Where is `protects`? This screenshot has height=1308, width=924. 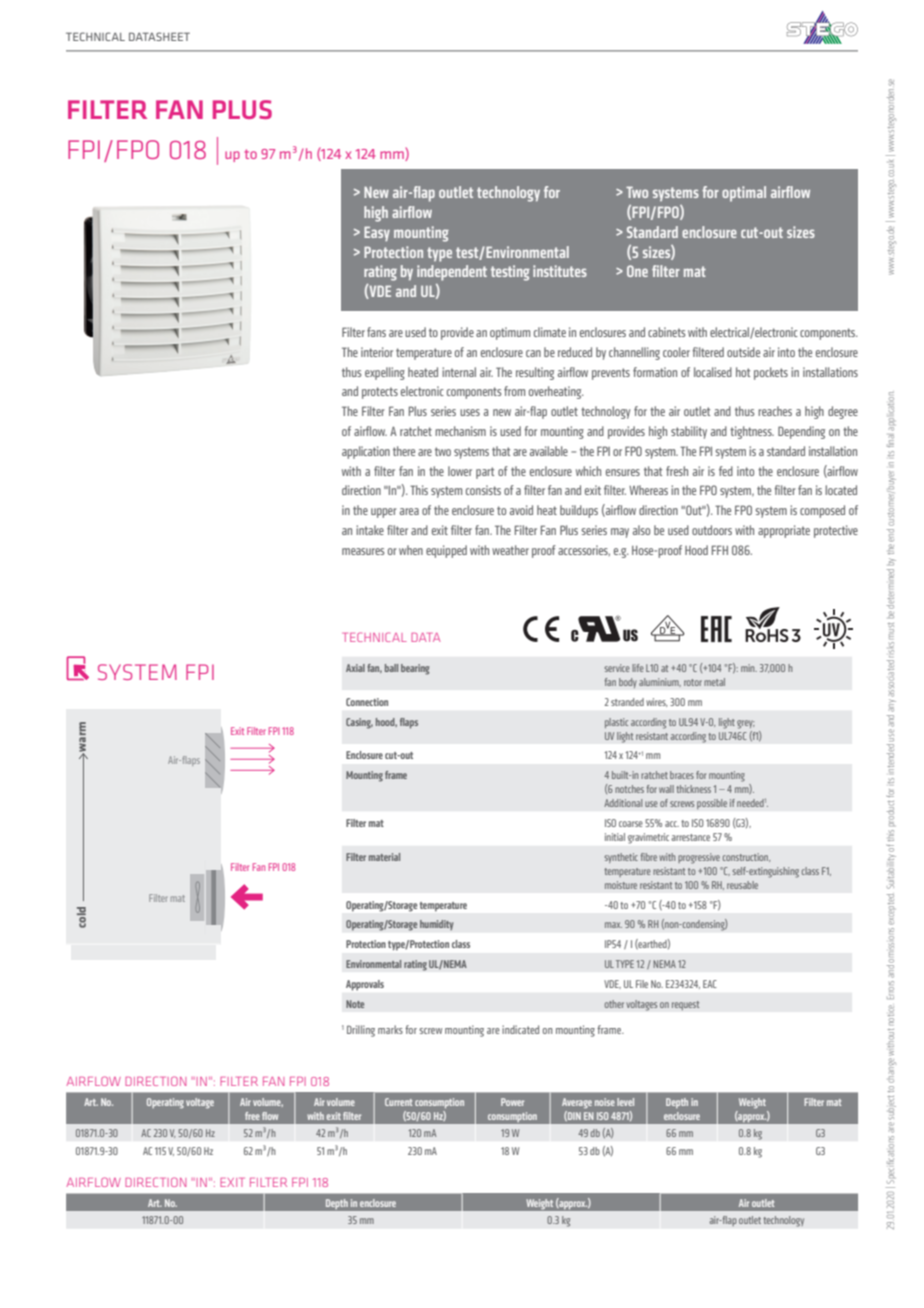
protects is located at coordinates (380, 393).
